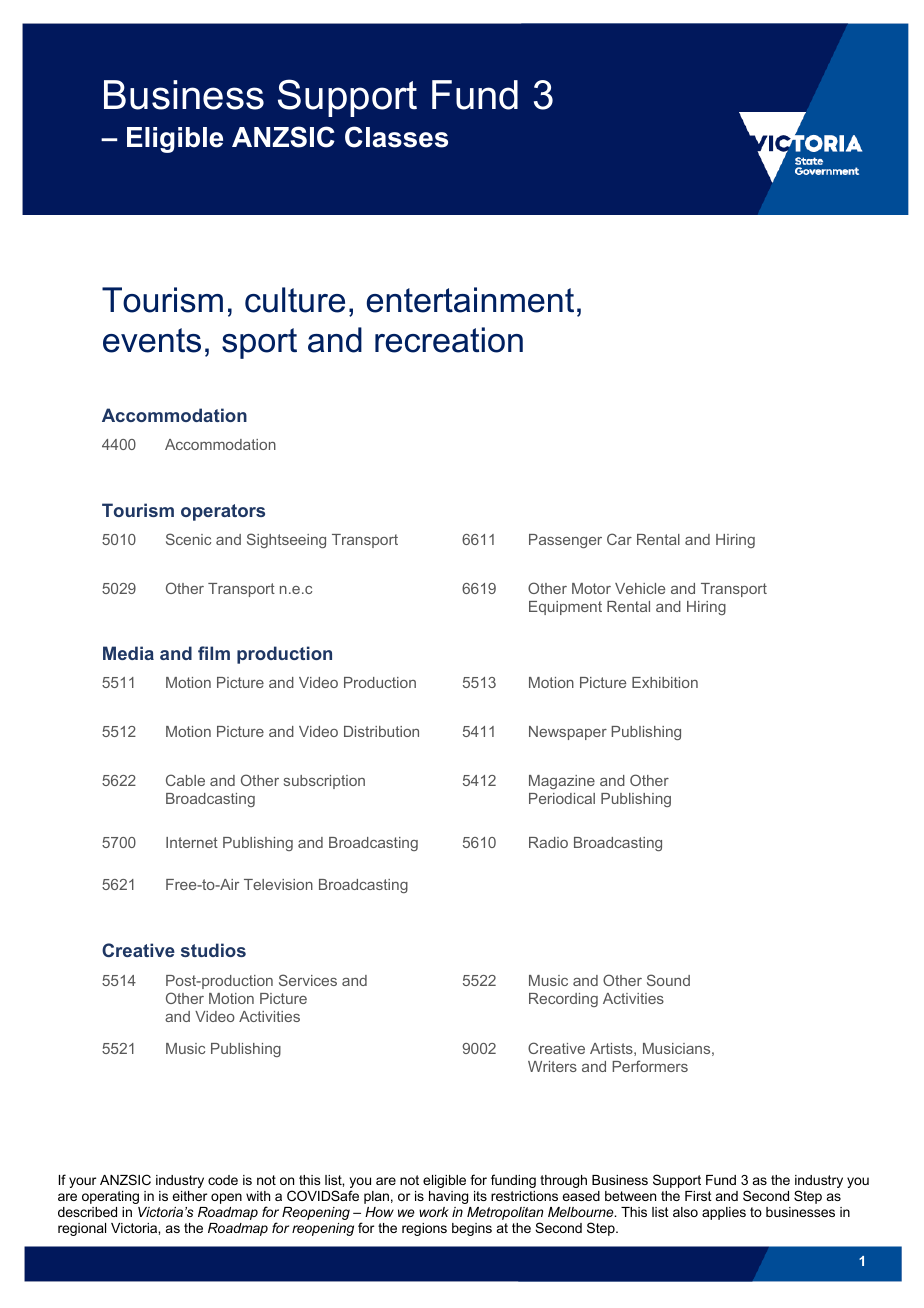  I want to click on Car, so click(619, 539).
